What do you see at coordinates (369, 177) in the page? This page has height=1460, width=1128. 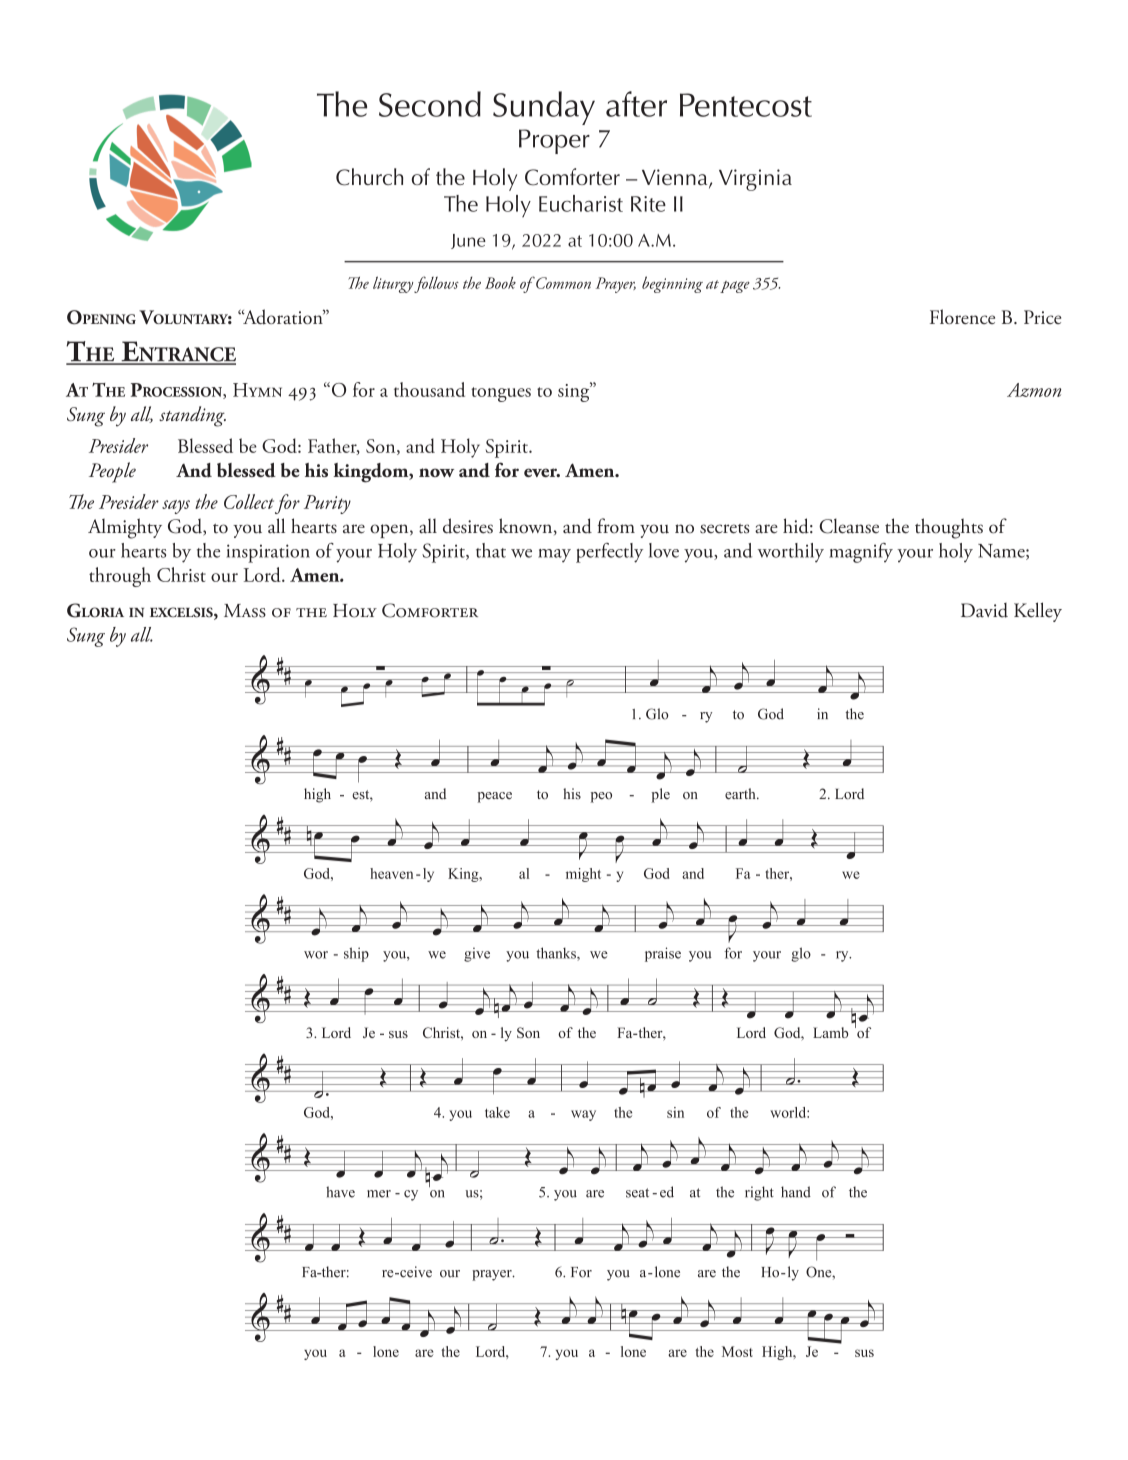 I see `Church` at bounding box center [369, 177].
